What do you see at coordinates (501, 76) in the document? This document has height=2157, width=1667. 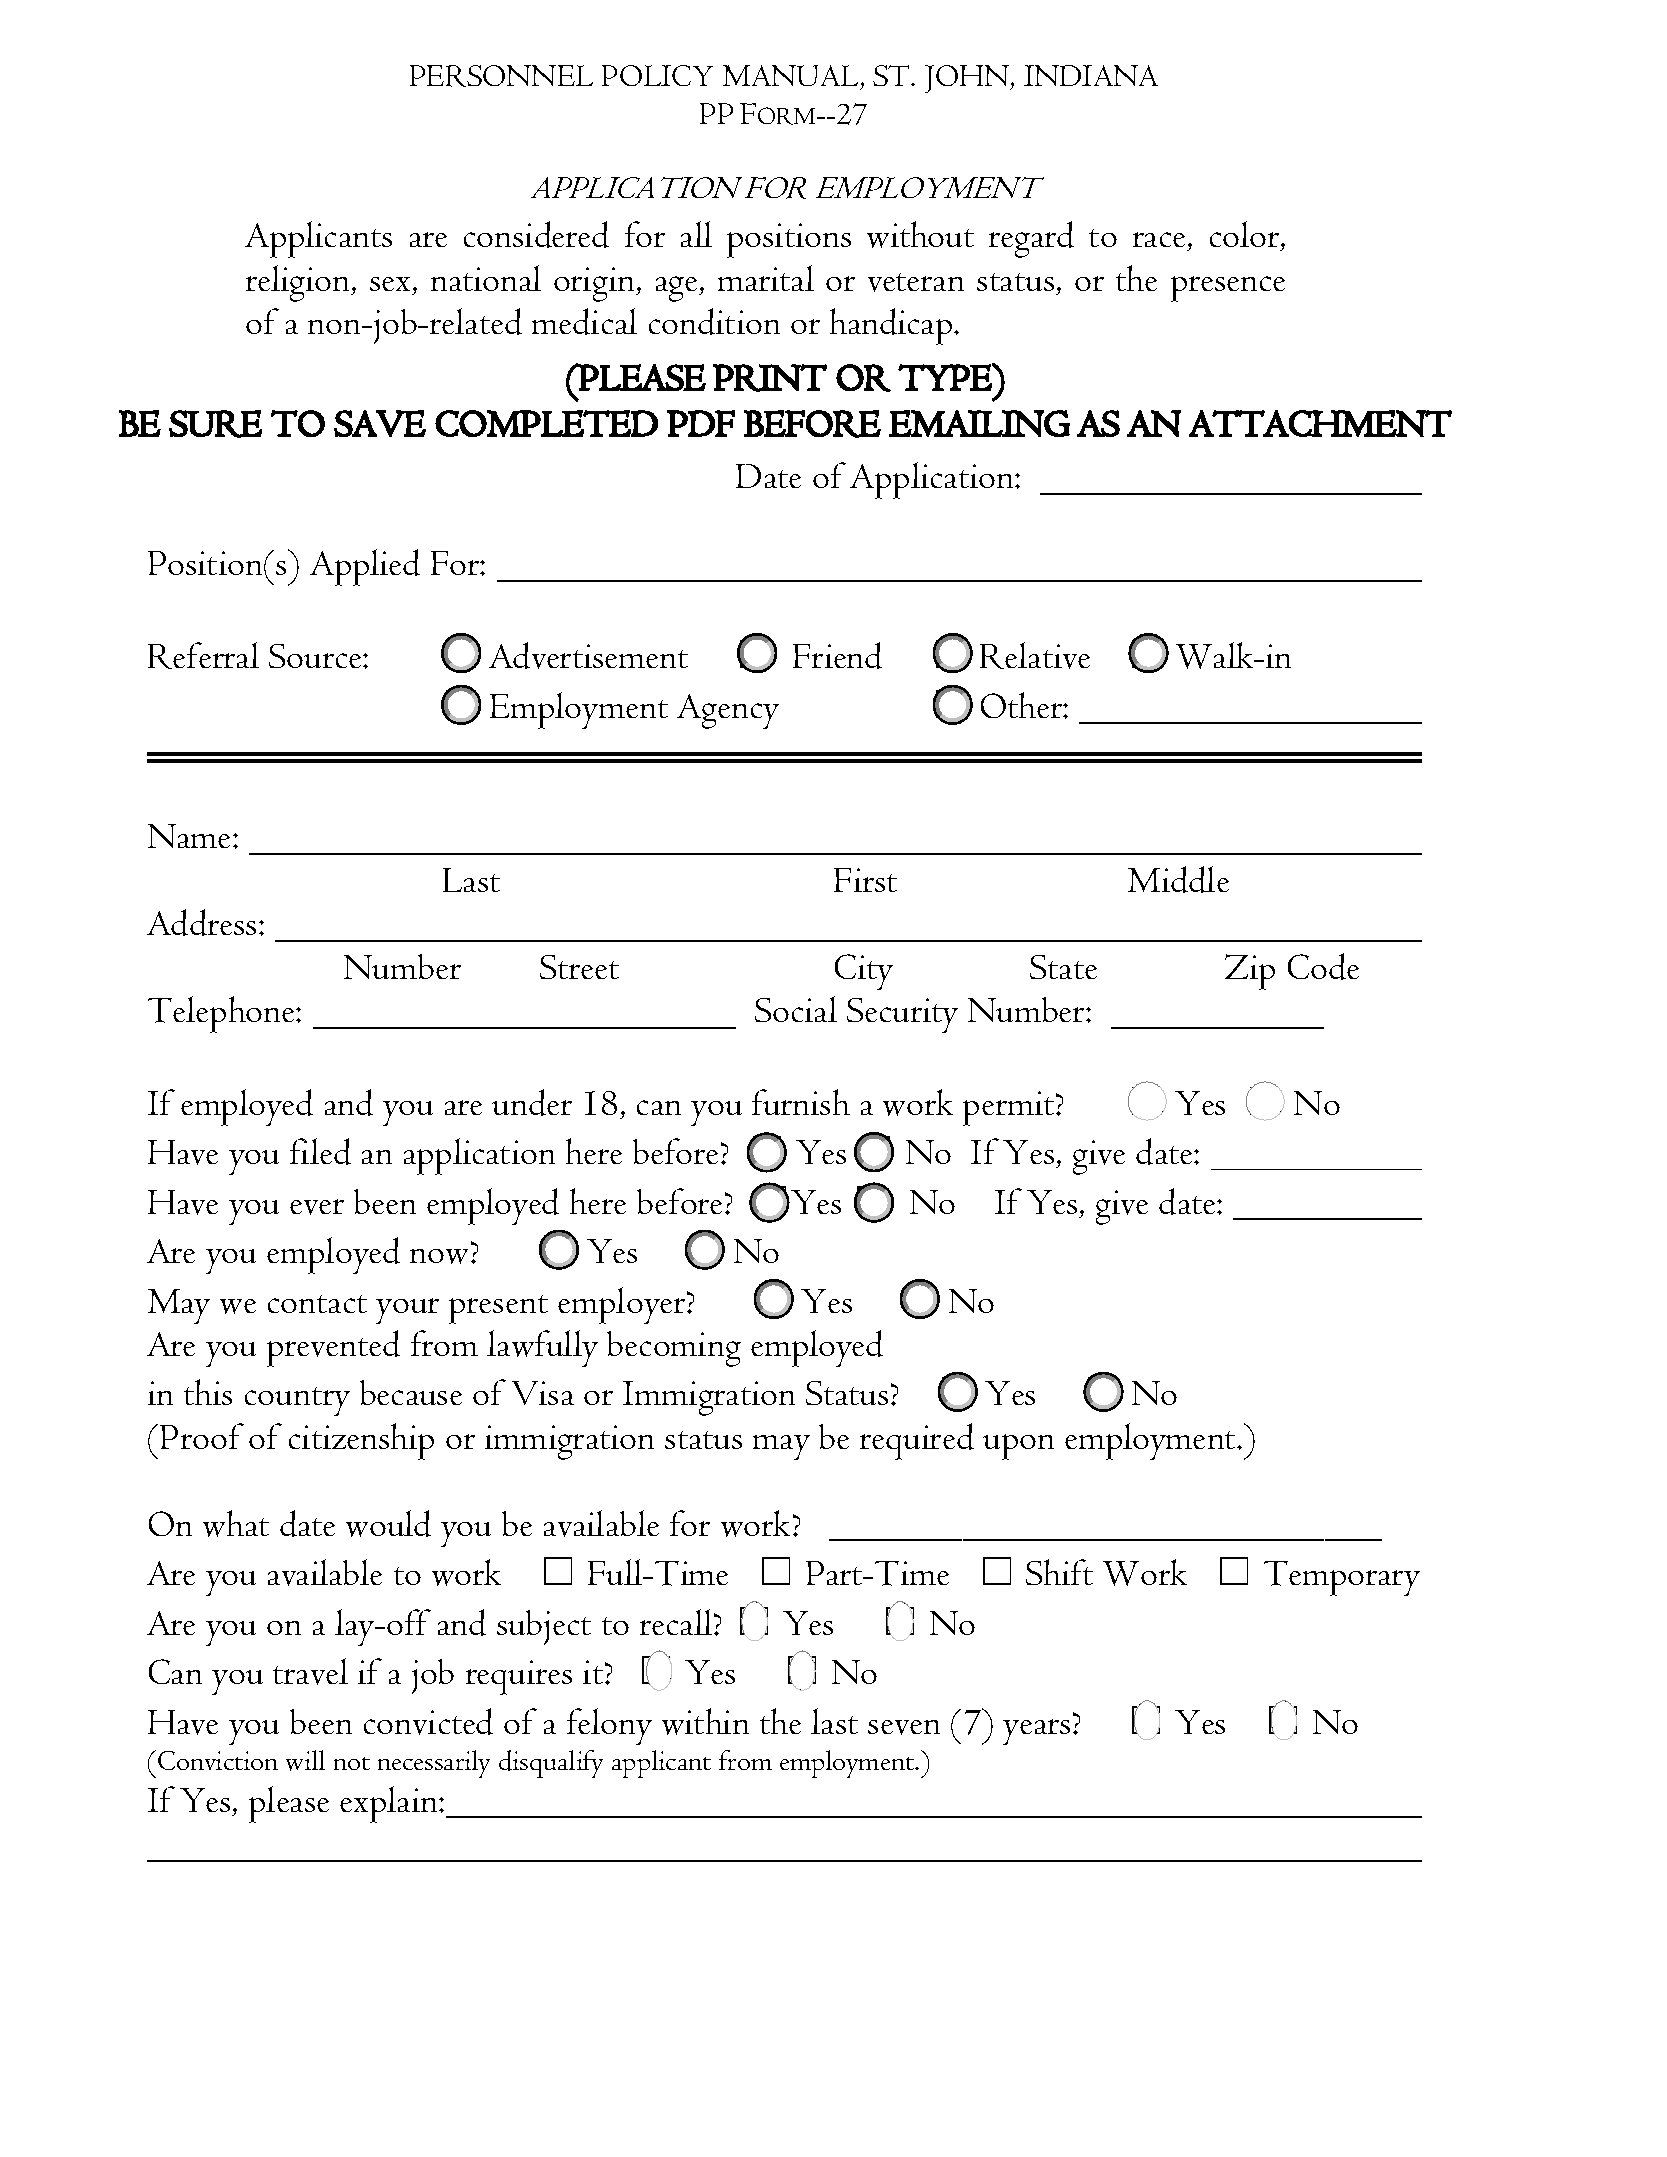 I see `PERSONNEL` at bounding box center [501, 76].
